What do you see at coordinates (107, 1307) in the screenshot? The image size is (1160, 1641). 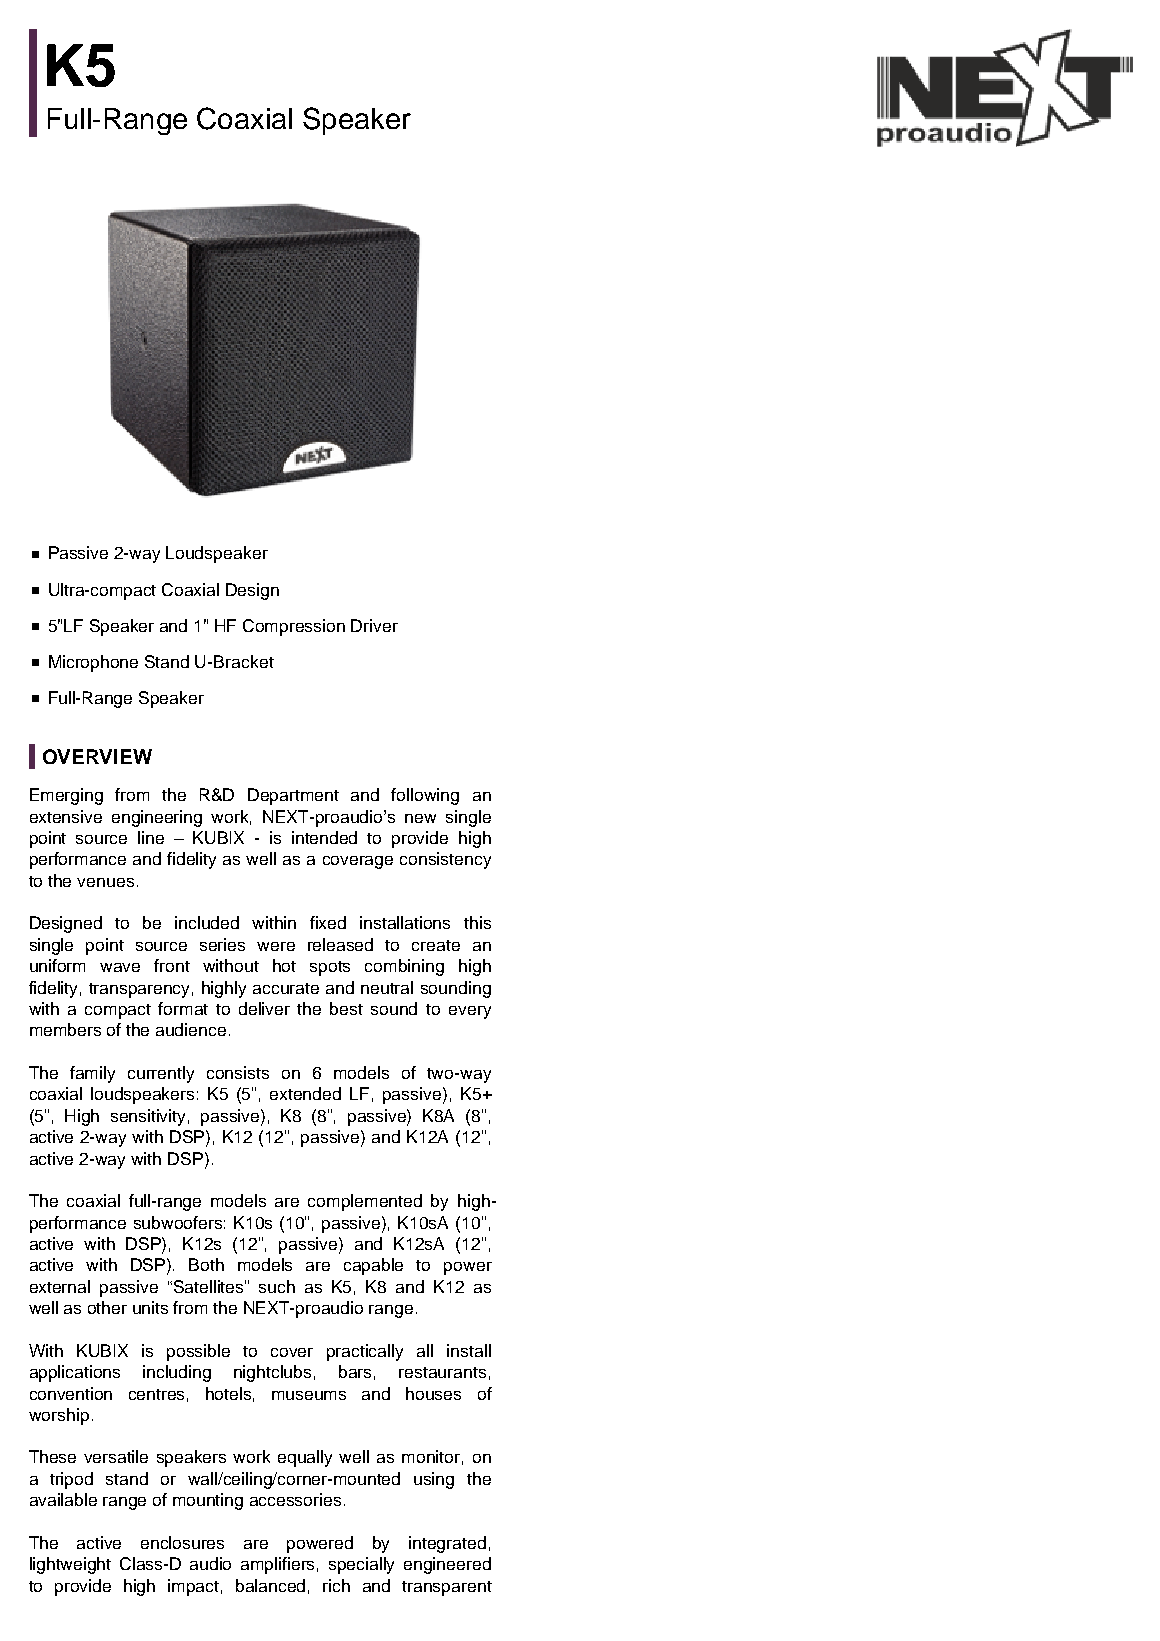 I see `other` at bounding box center [107, 1307].
